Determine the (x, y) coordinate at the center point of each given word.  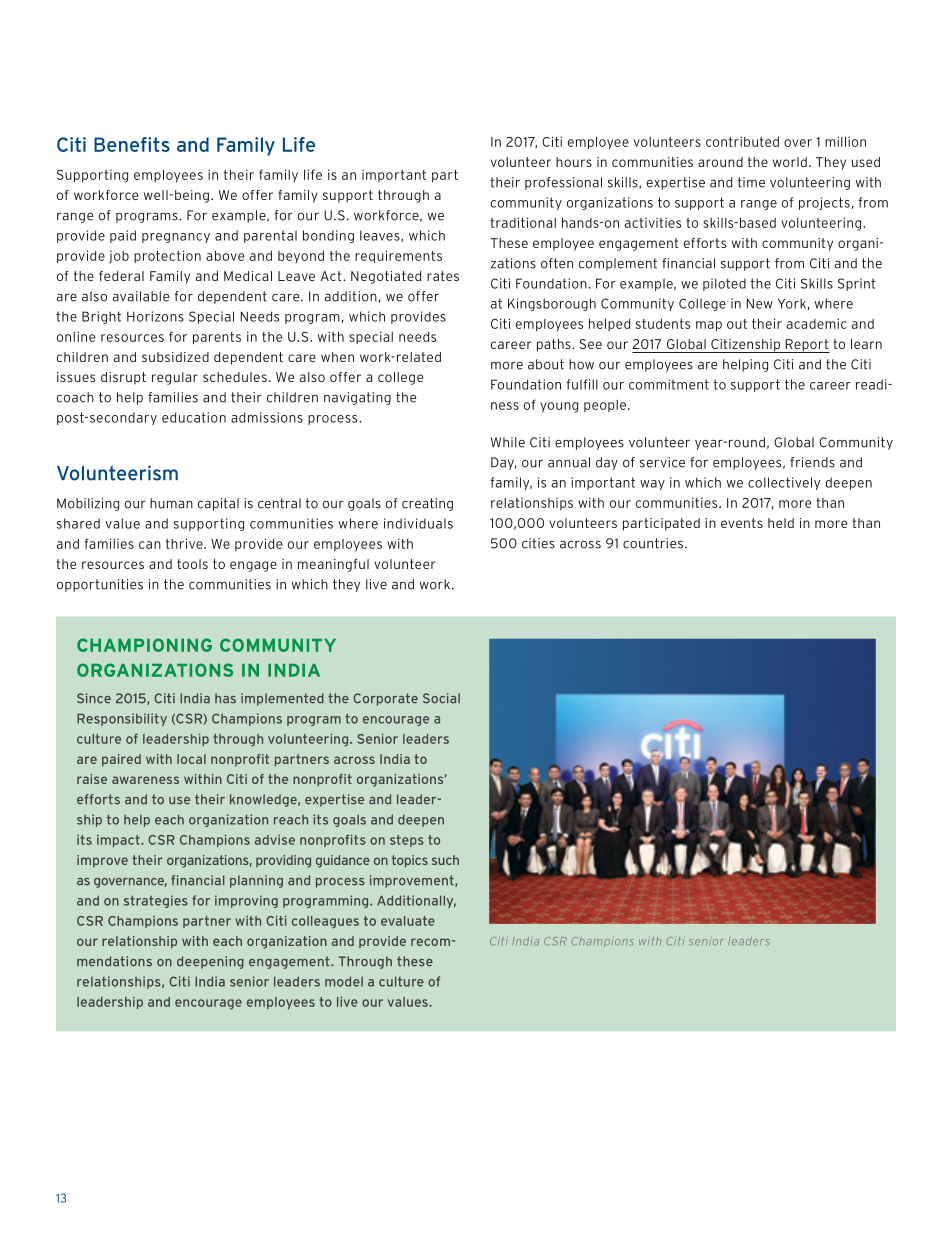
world (790, 162)
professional (563, 183)
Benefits (132, 144)
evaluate (408, 921)
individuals (418, 523)
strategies (156, 901)
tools (192, 564)
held (781, 523)
